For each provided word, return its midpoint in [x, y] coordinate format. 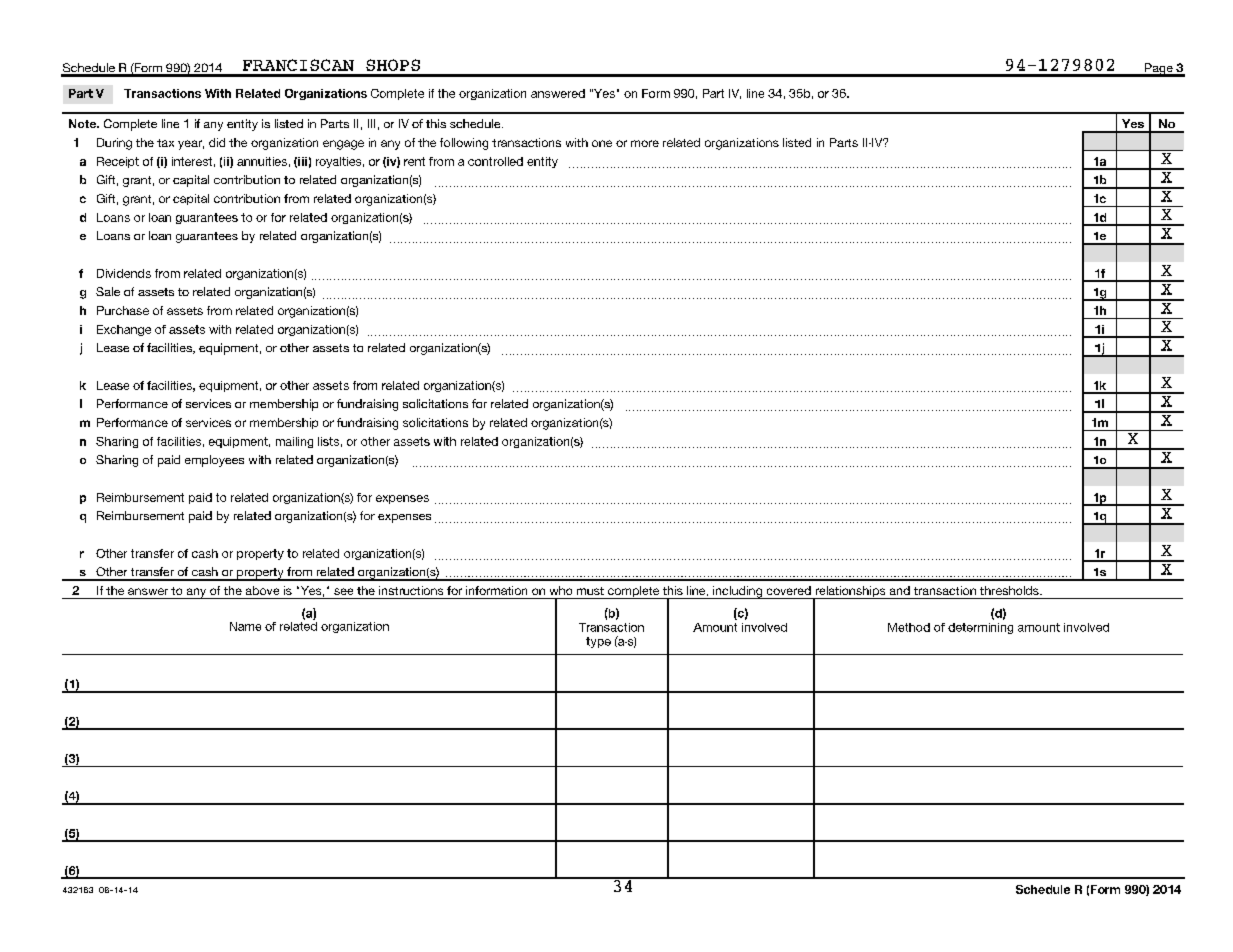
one [602, 143]
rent [414, 161]
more [645, 143]
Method [909, 627]
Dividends [124, 273]
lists [328, 441]
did [217, 142]
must [590, 591]
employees [214, 461]
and [900, 590]
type [598, 642]
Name [245, 626]
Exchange [124, 330]
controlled [495, 161]
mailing [294, 442]
